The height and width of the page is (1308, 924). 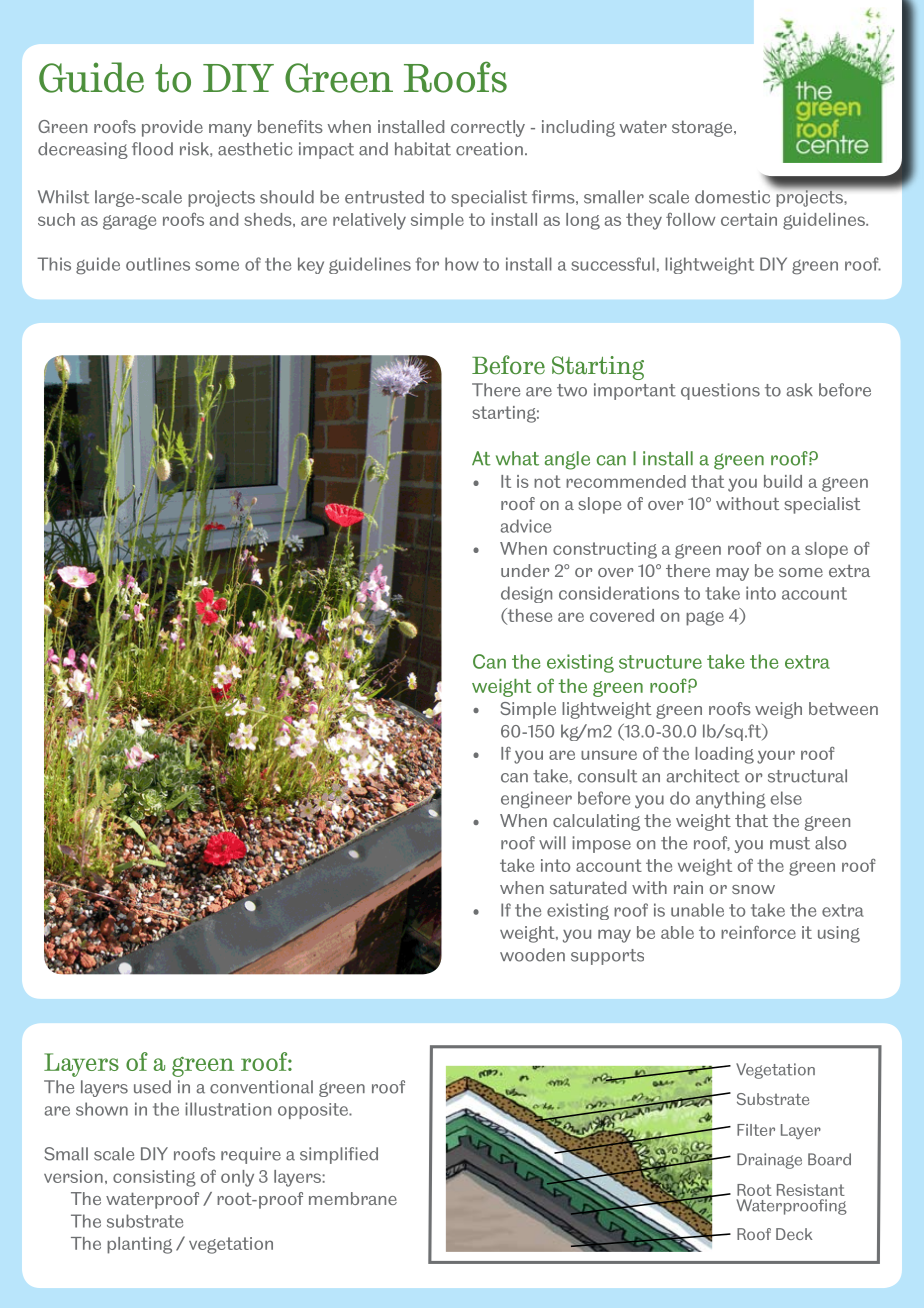 I want to click on flood, so click(x=152, y=149).
